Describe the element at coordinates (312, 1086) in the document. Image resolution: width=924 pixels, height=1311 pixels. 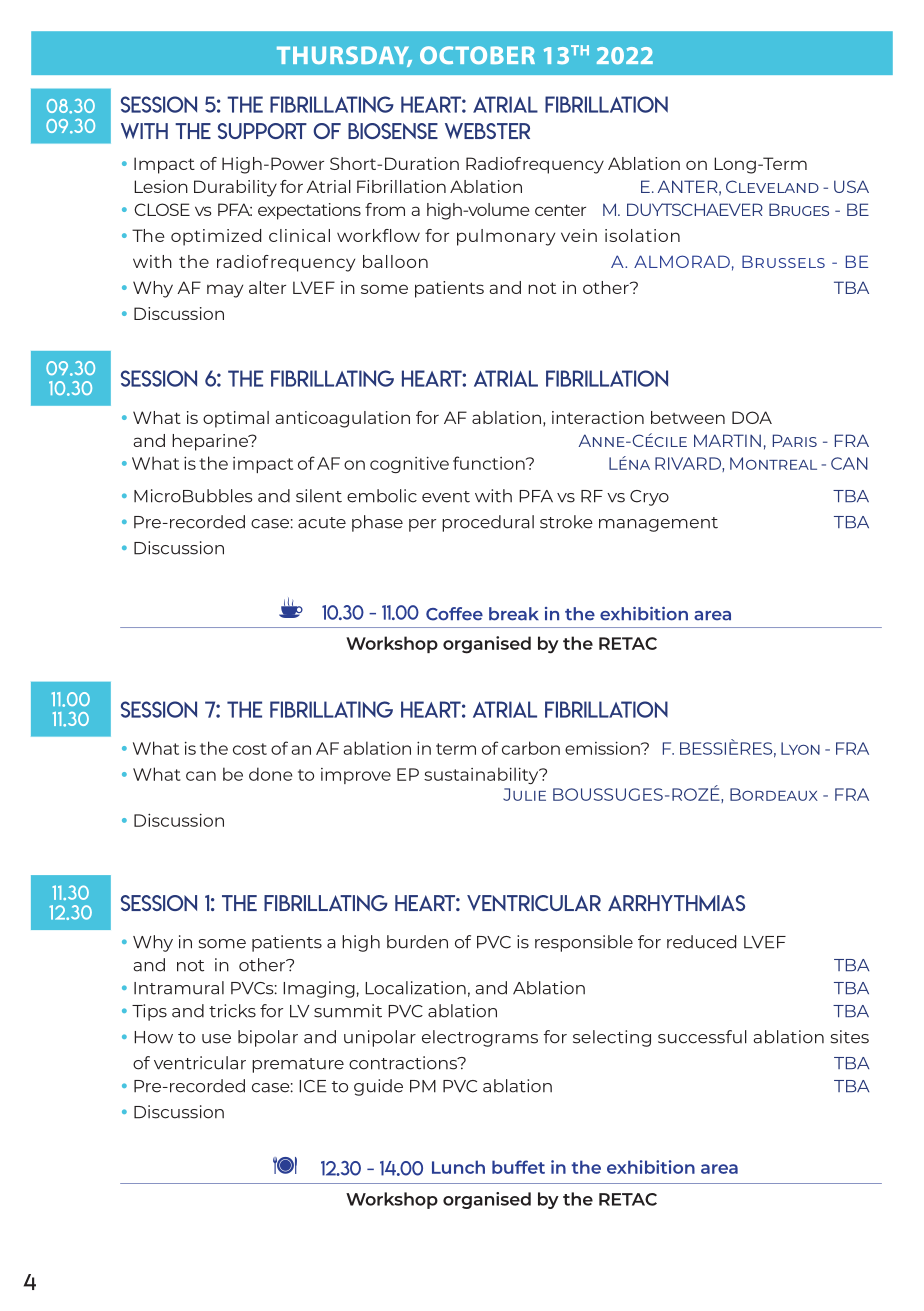
I see `ICE` at that location.
